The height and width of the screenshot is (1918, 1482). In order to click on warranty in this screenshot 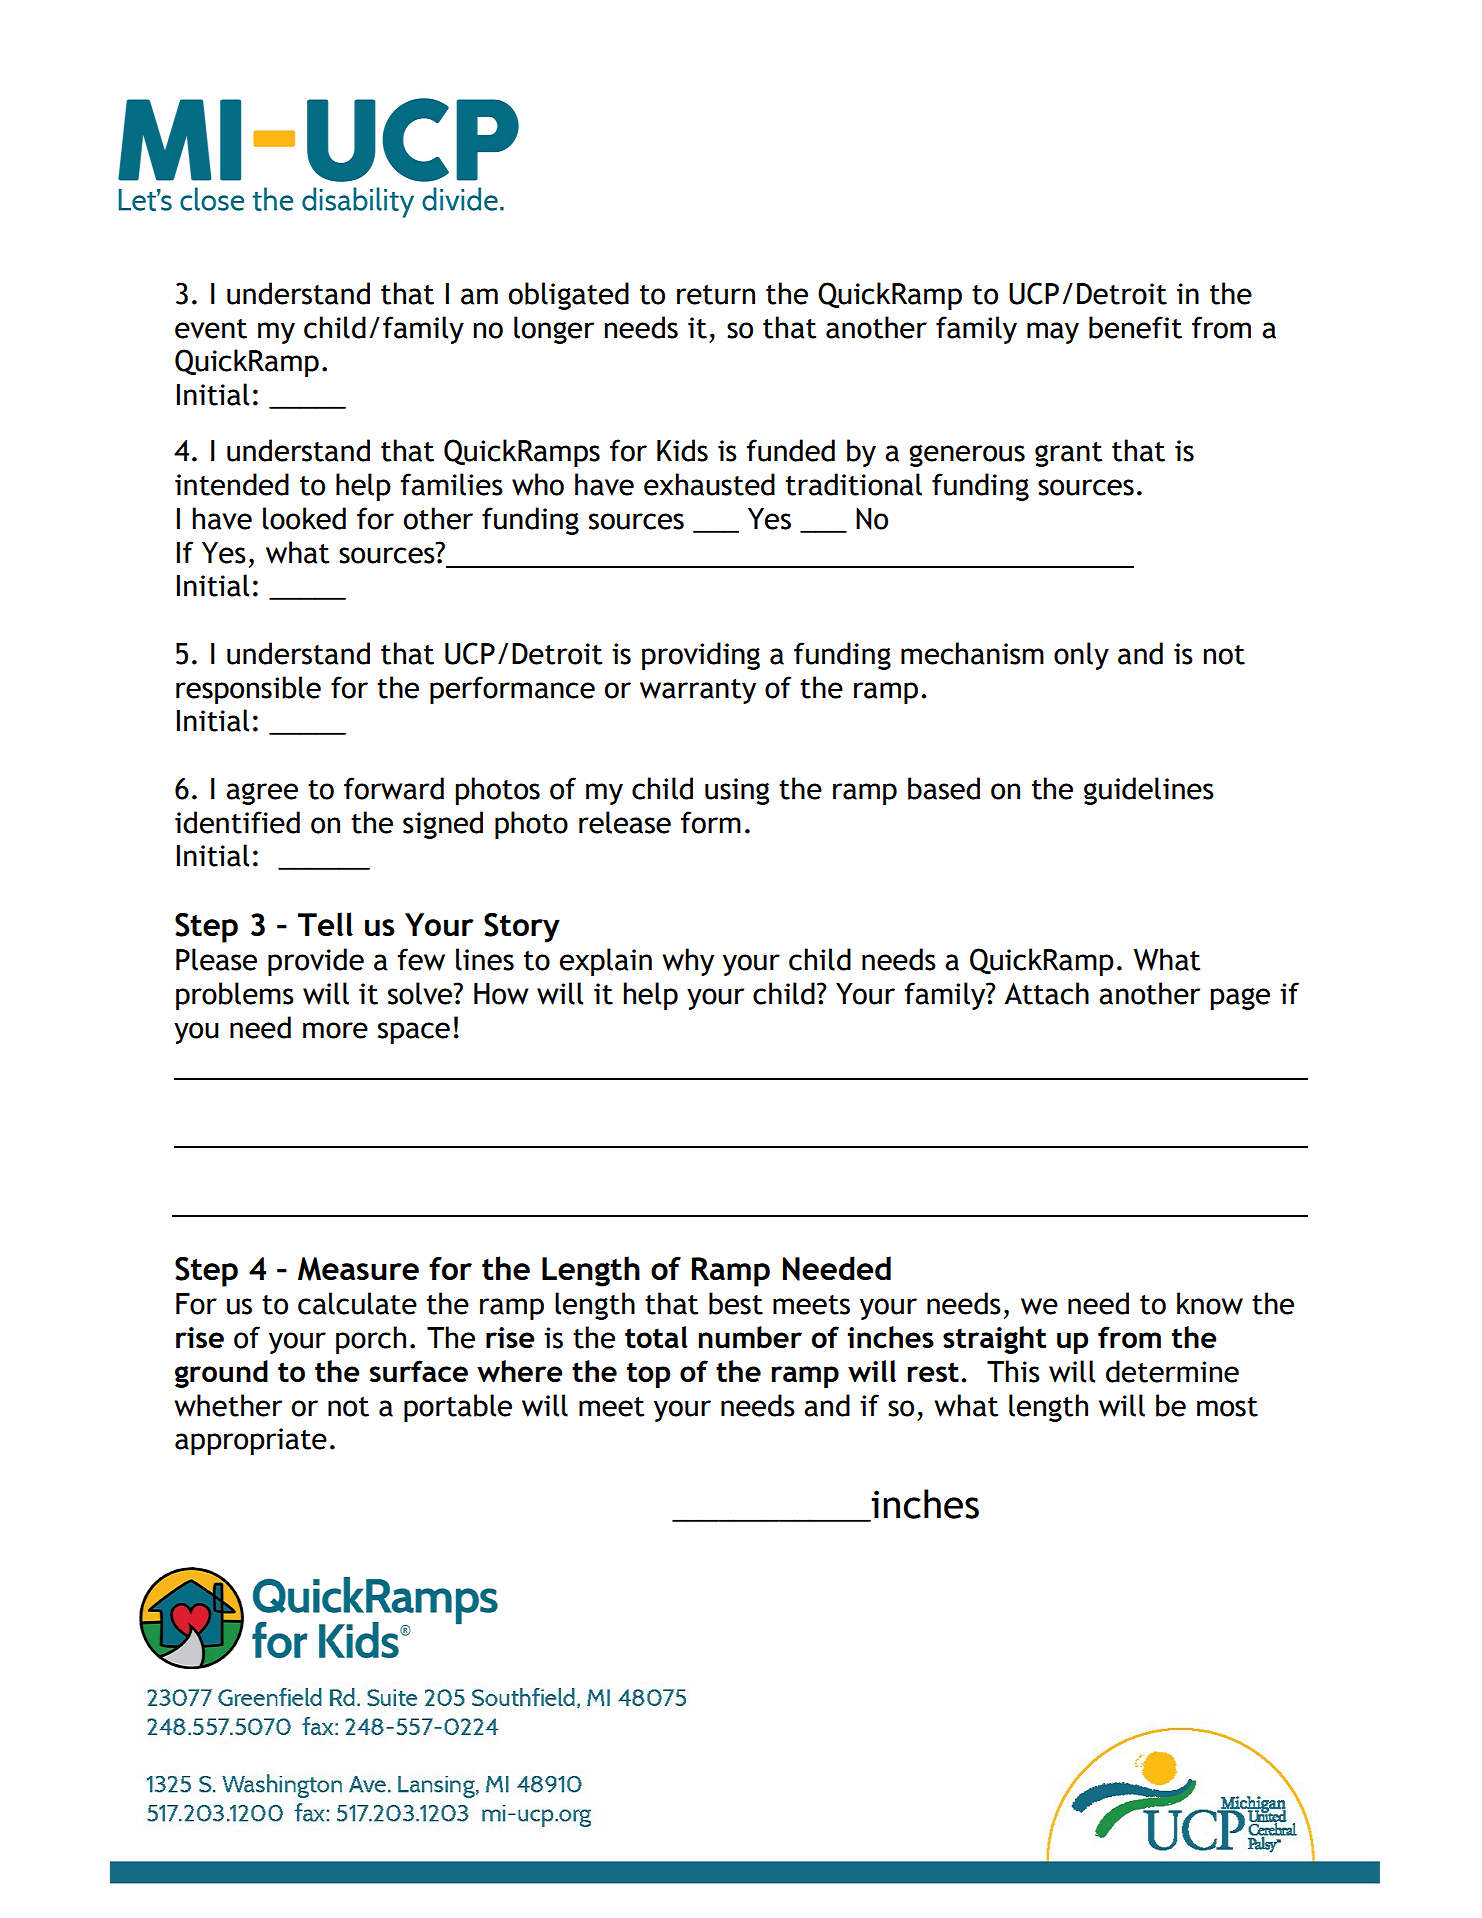, I will do `click(698, 691)`.
